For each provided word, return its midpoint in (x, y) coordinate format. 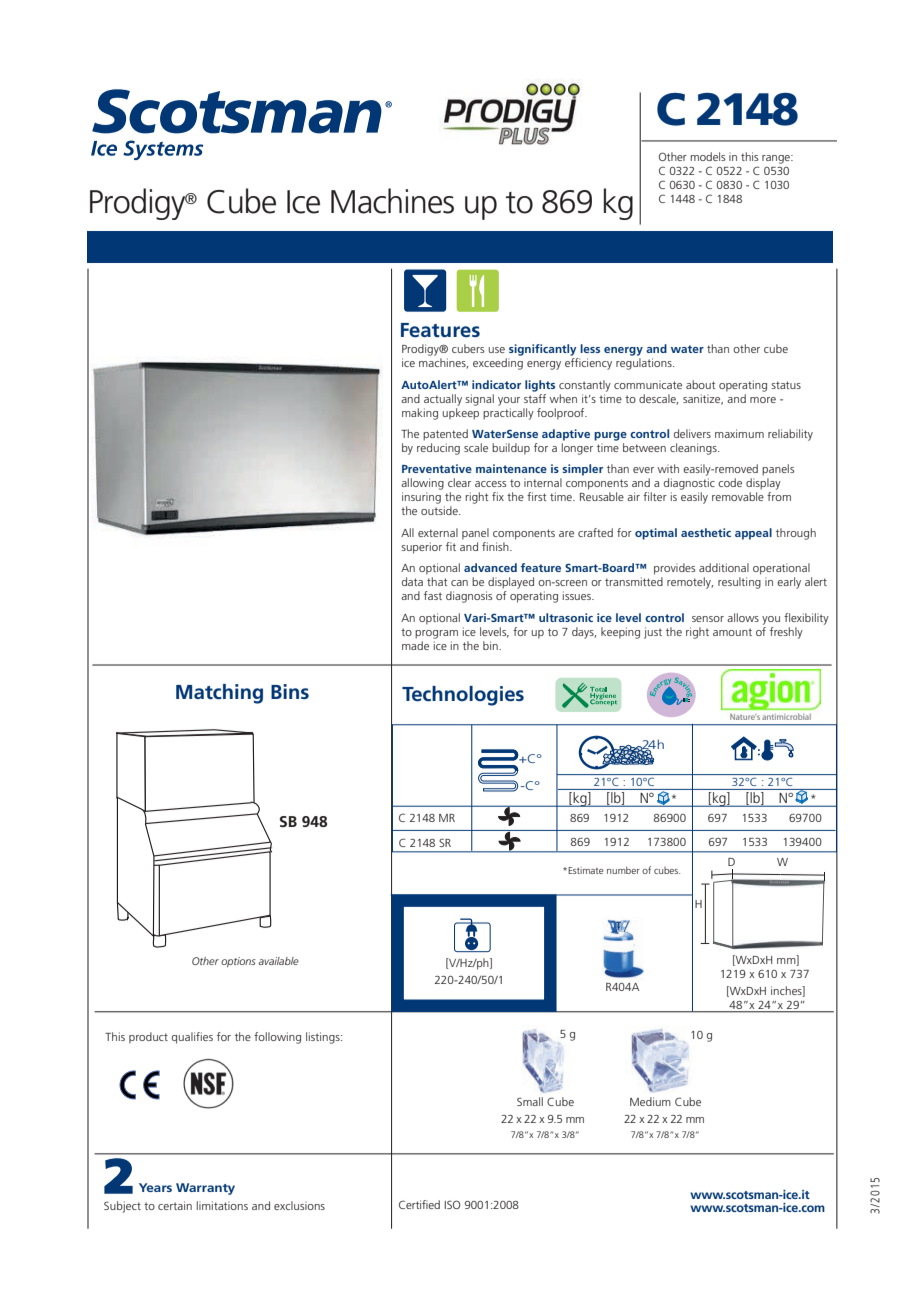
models (708, 156)
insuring (421, 498)
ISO (452, 1204)
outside (440, 510)
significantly (543, 350)
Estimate (585, 870)
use (497, 350)
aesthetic (706, 532)
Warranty (205, 1189)
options (238, 962)
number (623, 870)
